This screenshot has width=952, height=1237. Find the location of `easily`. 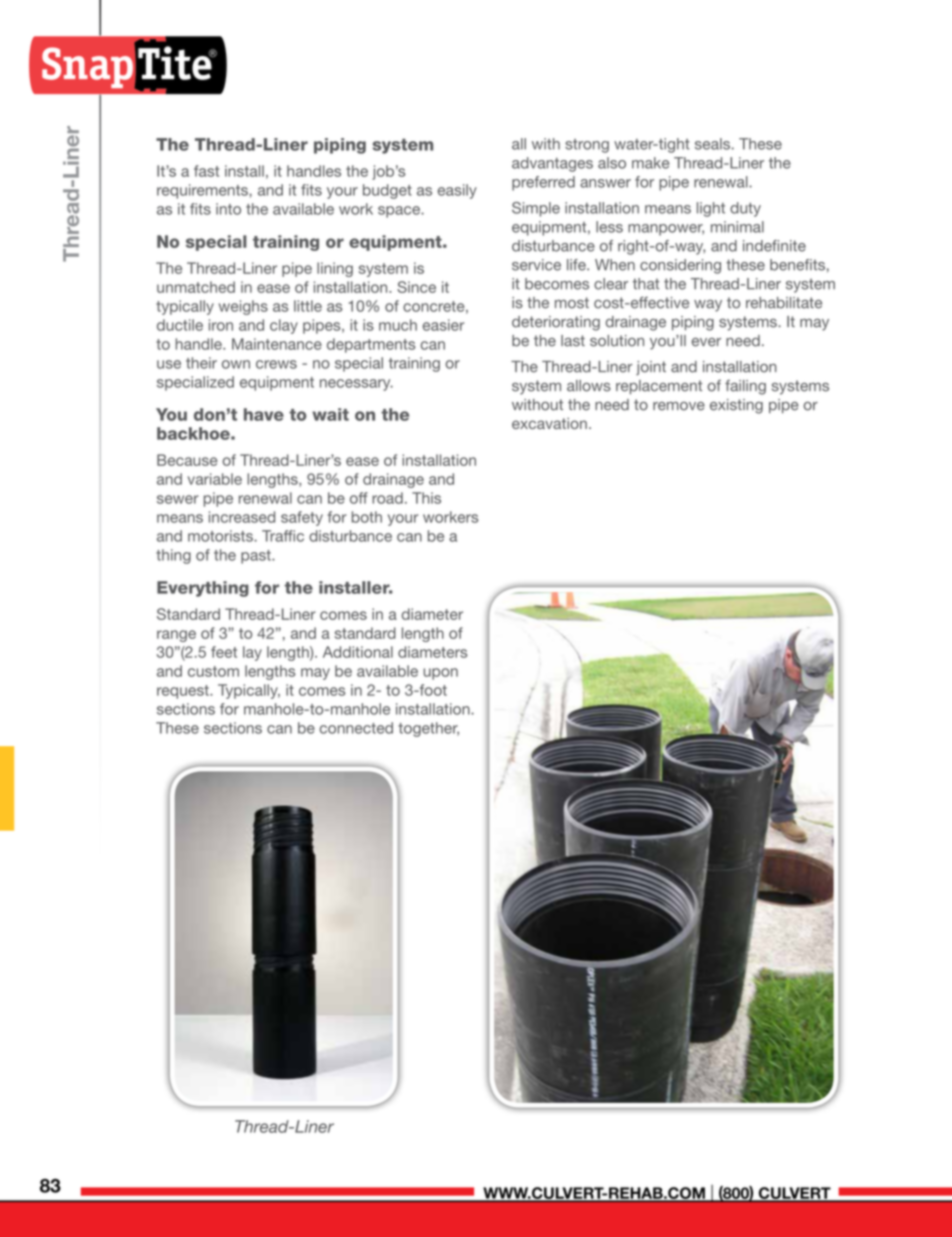

easily is located at coordinates (457, 191).
